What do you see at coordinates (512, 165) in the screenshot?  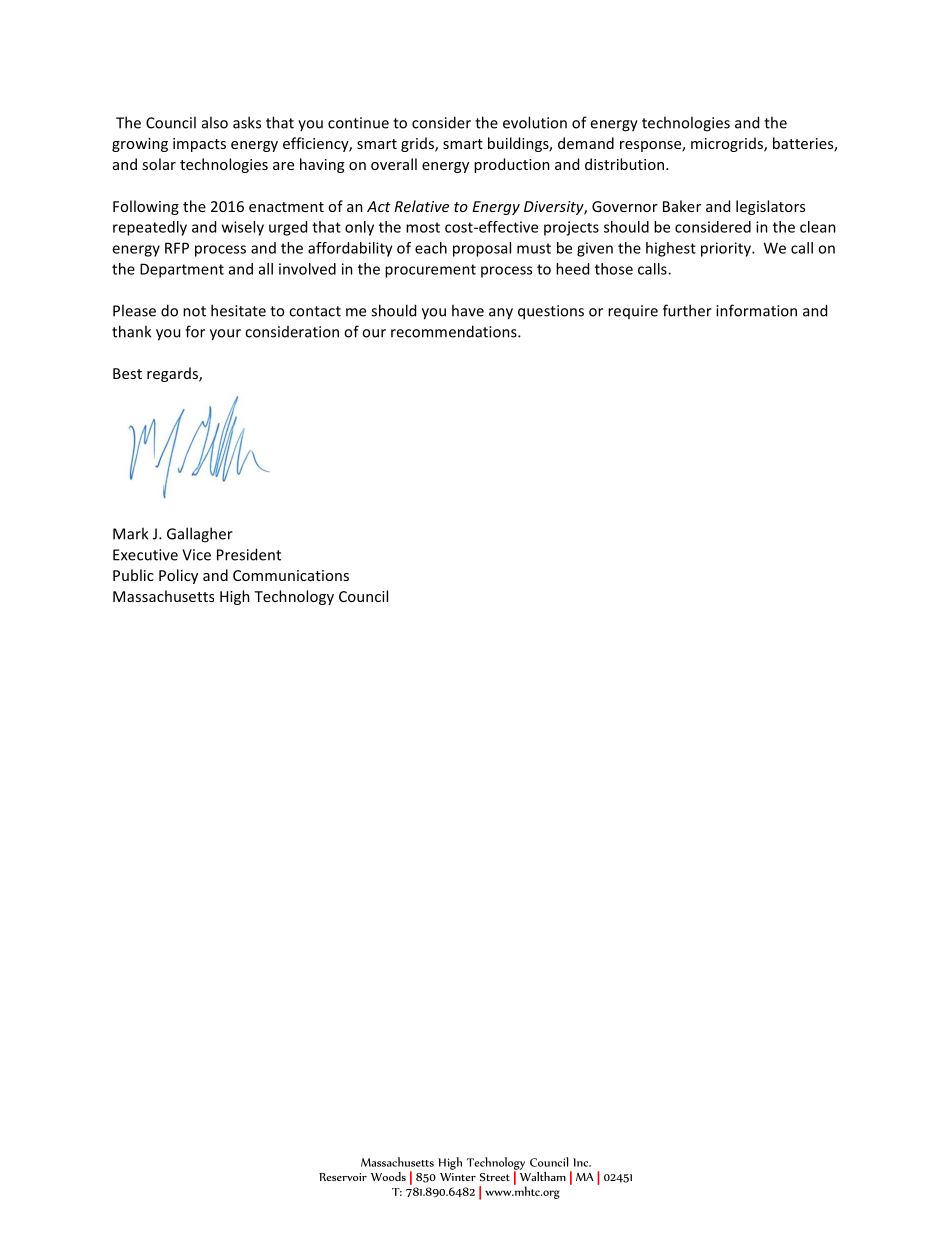 I see `production` at bounding box center [512, 165].
